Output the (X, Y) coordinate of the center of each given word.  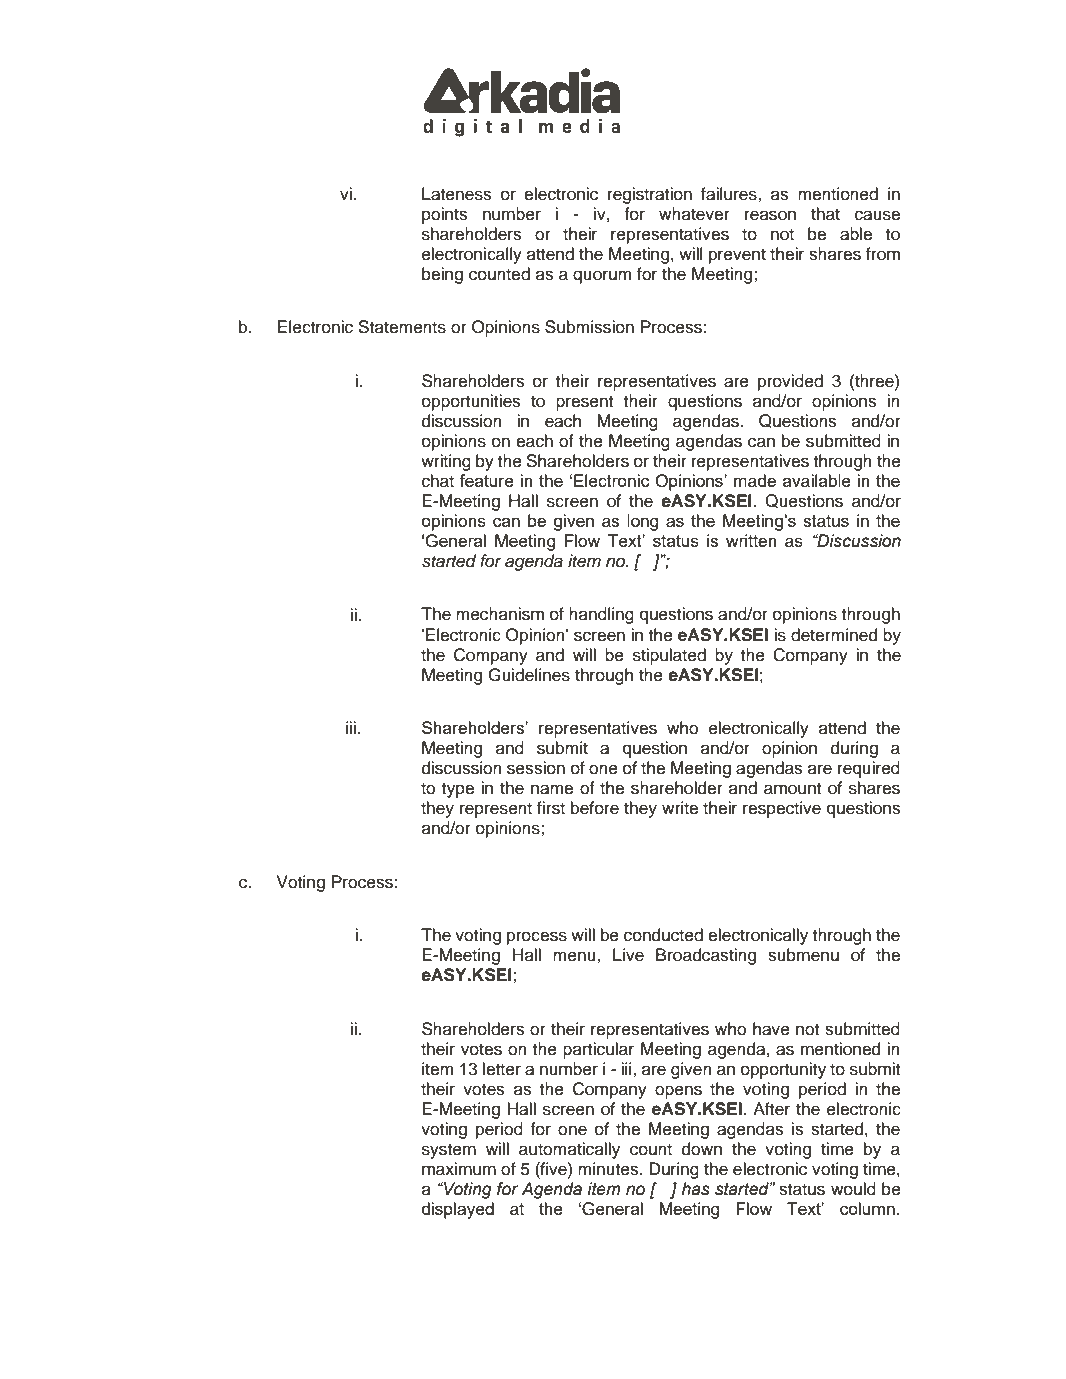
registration (650, 195)
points (444, 215)
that (825, 214)
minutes (609, 1169)
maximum (459, 1169)
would (853, 1189)
